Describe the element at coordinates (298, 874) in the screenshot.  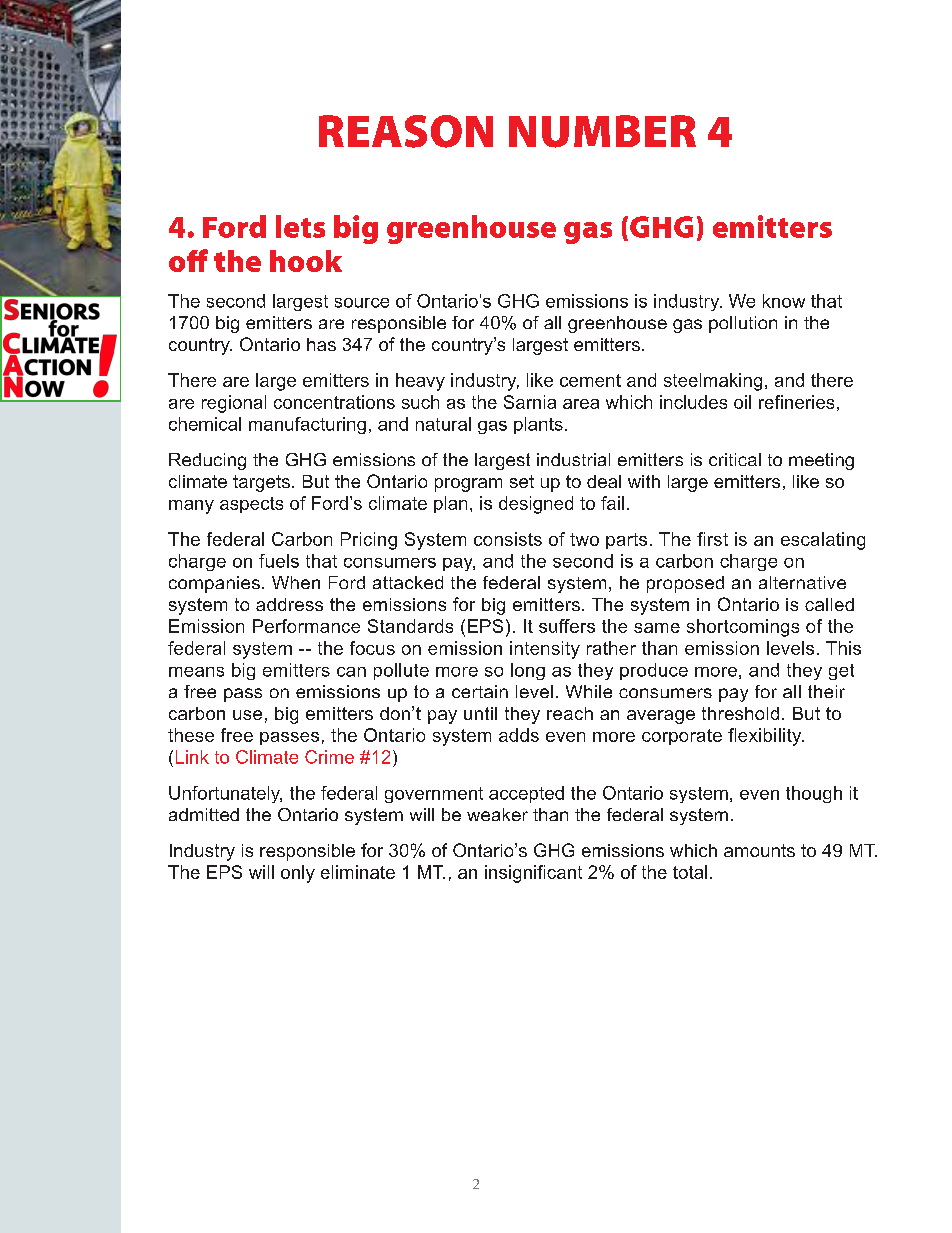
I see `only` at that location.
